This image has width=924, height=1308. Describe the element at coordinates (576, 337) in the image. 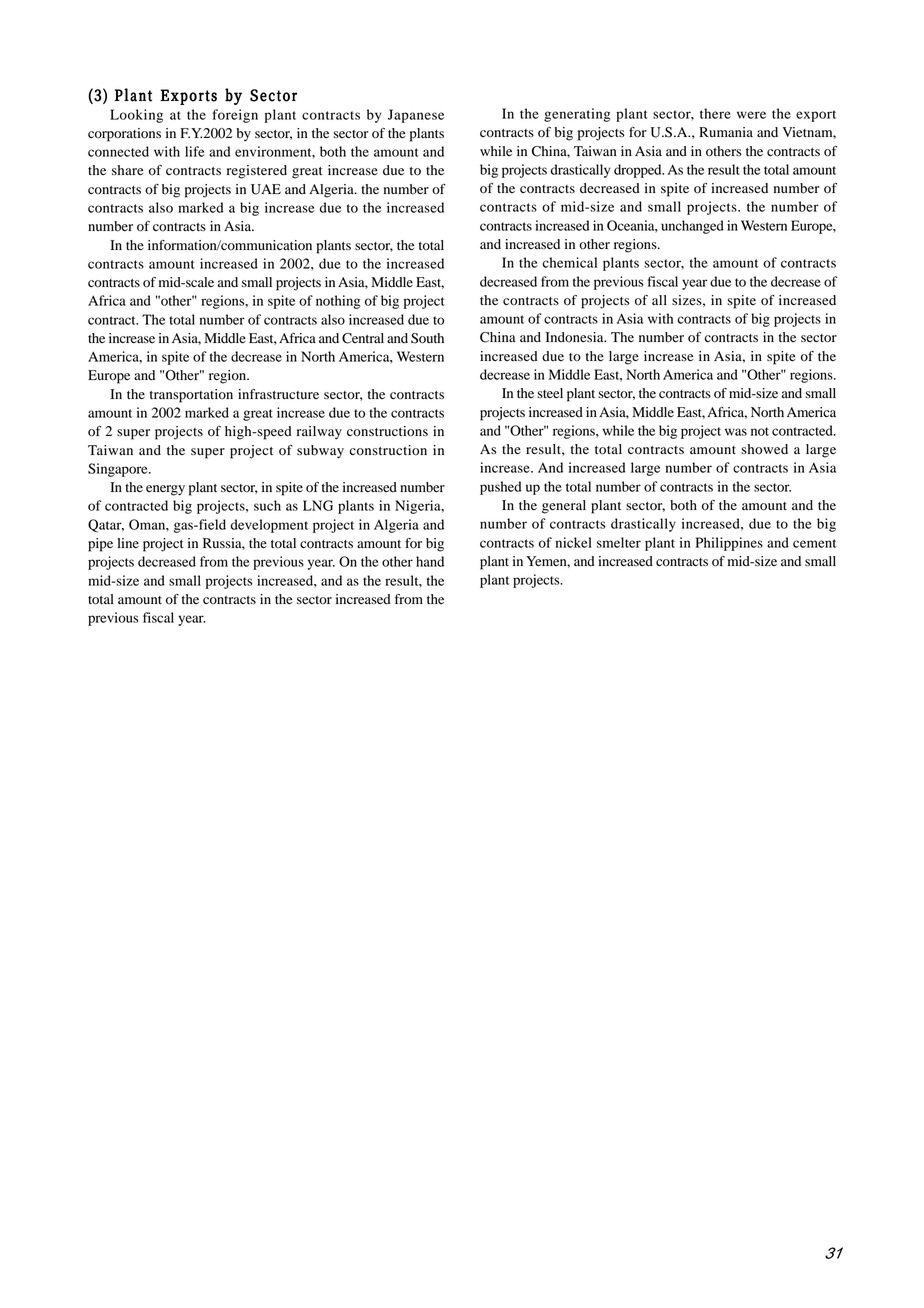

I see `Indonesia` at that location.
